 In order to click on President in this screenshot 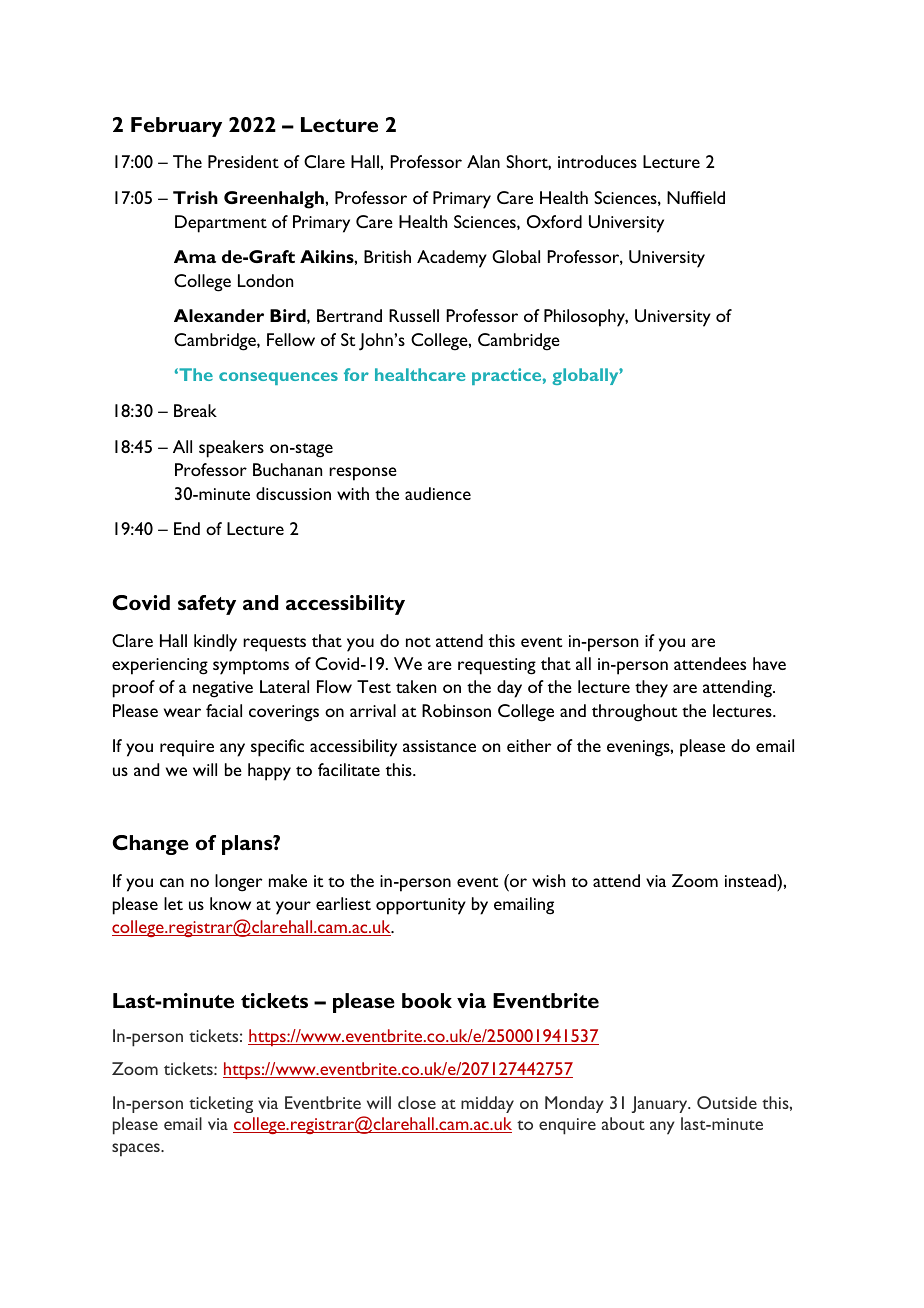, I will do `click(243, 161)`.
